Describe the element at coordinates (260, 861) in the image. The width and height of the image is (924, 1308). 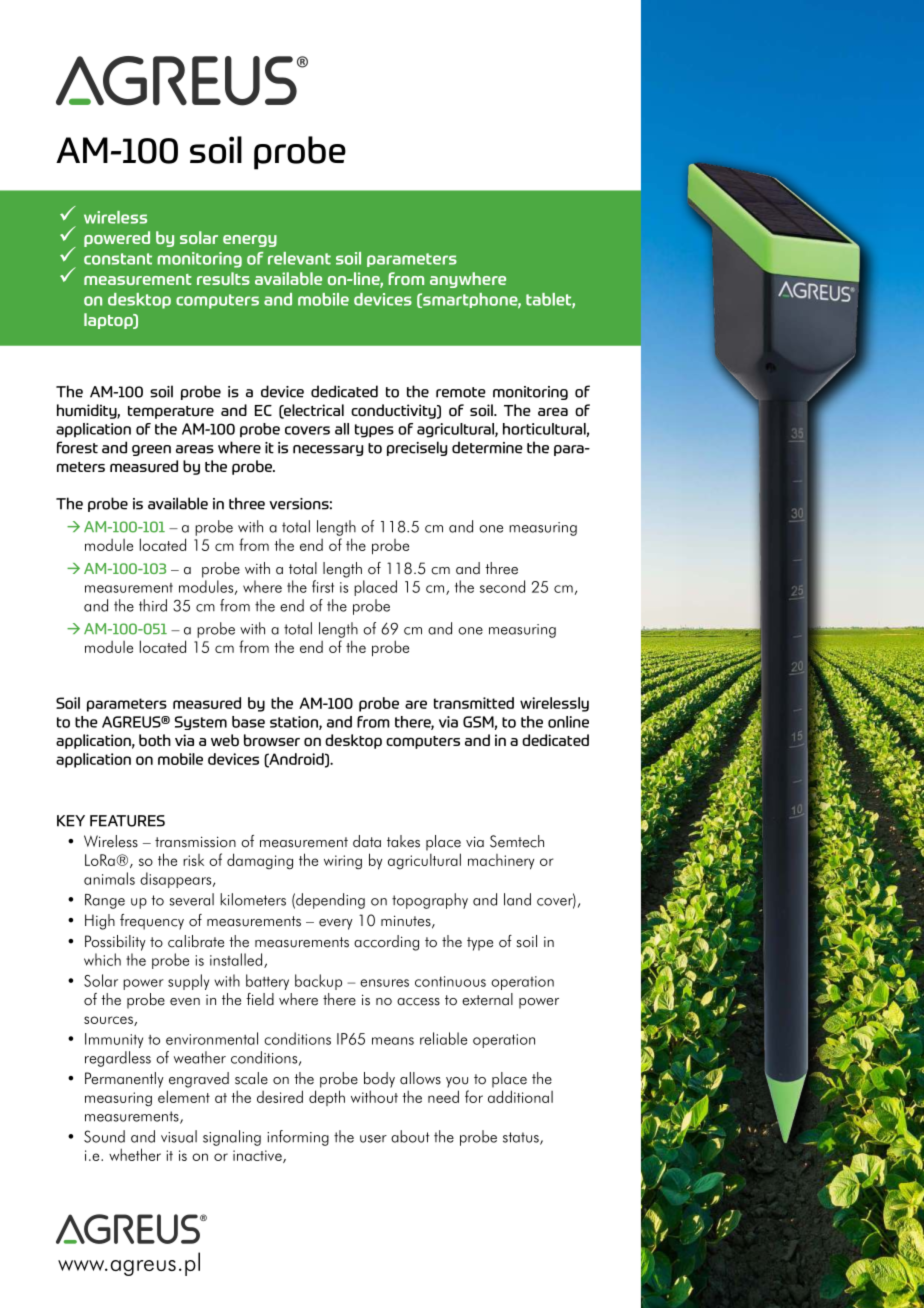
I see `damaging` at that location.
